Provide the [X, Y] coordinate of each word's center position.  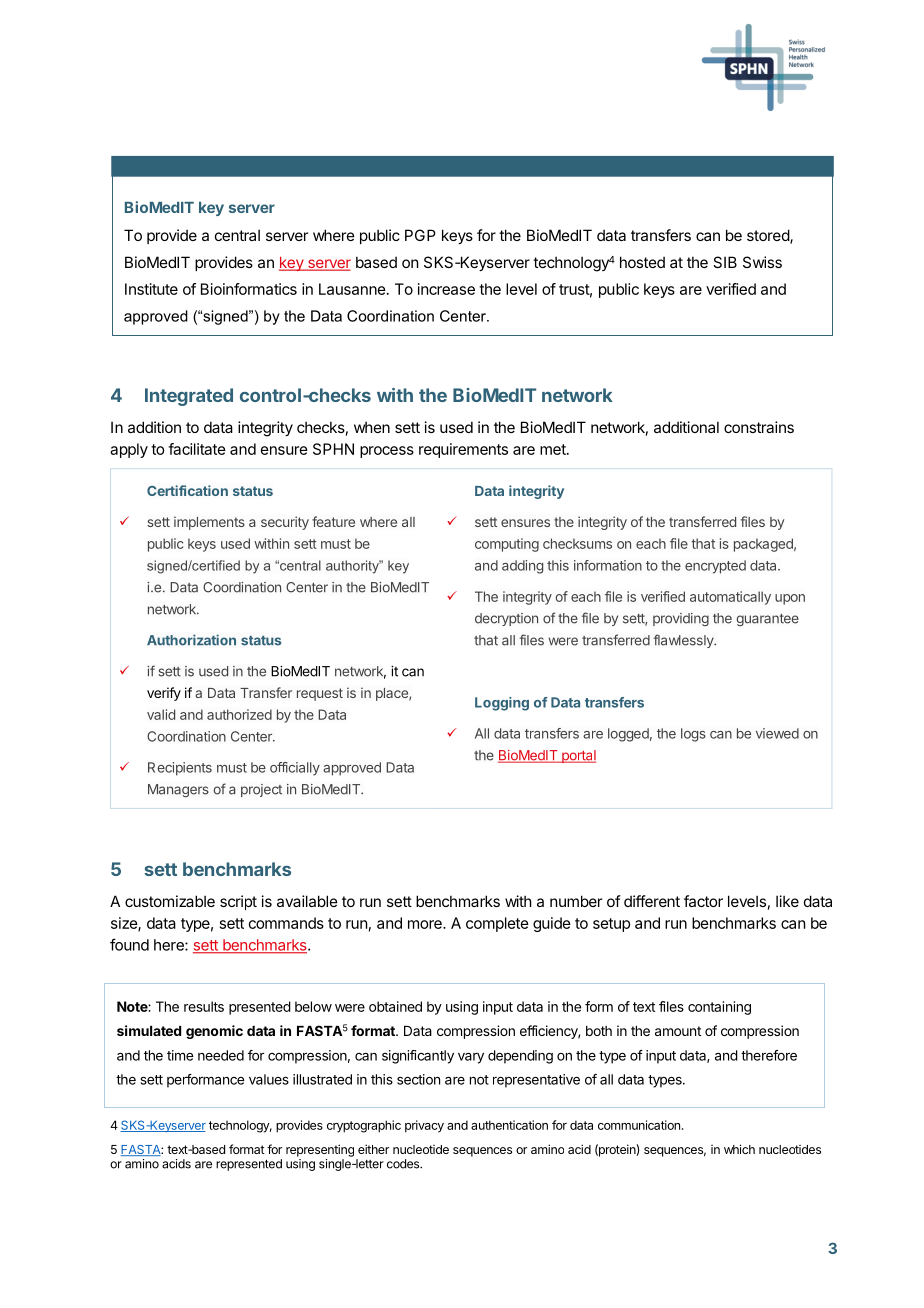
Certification [187, 490]
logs [693, 735]
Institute [151, 289]
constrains [759, 427]
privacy [424, 1126]
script [238, 902]
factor [703, 901]
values [269, 1079]
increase [446, 289]
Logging [502, 704]
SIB [725, 262]
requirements [463, 450]
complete [497, 924]
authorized [239, 714]
